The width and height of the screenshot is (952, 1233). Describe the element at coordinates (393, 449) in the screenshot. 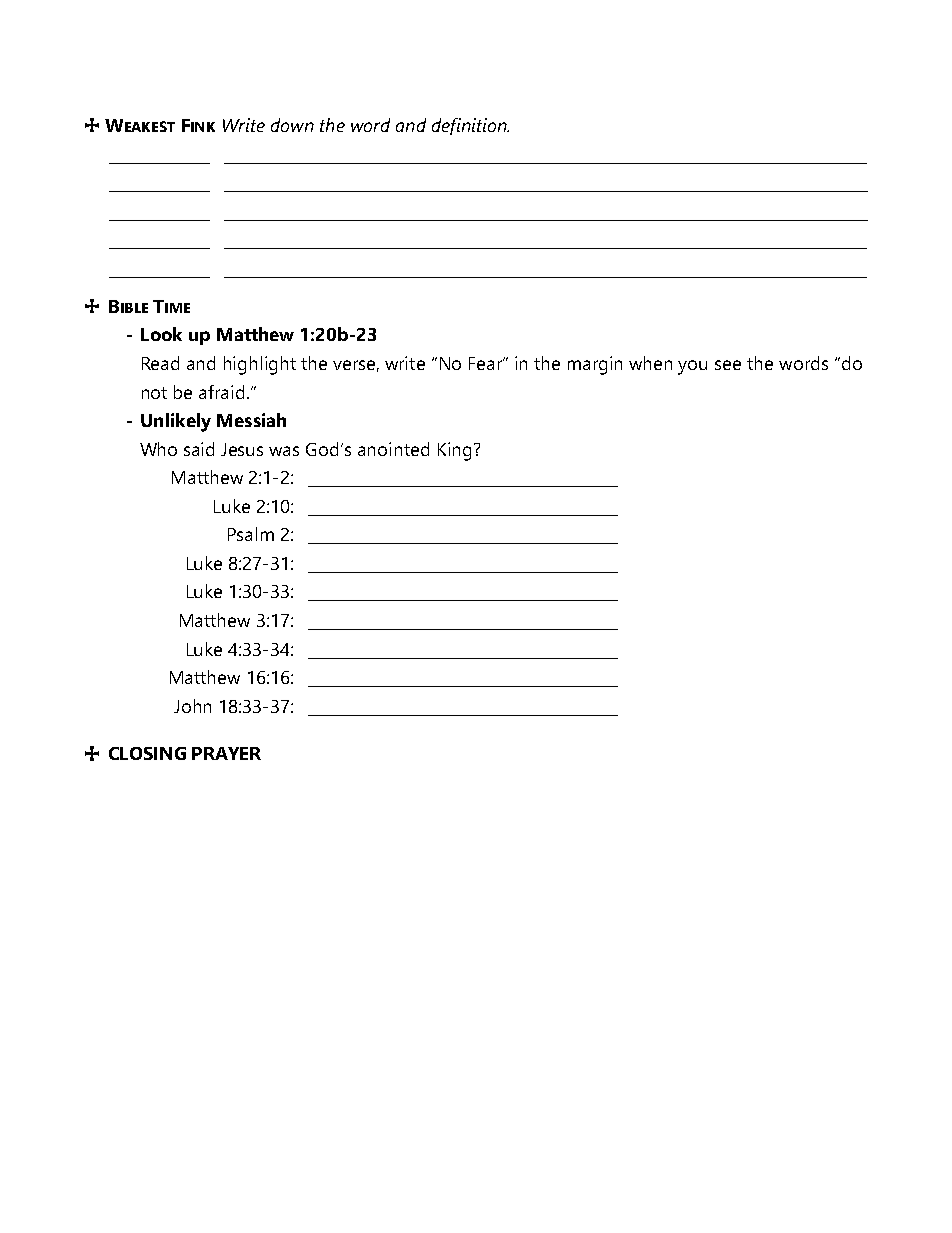

I see `anointed` at that location.
